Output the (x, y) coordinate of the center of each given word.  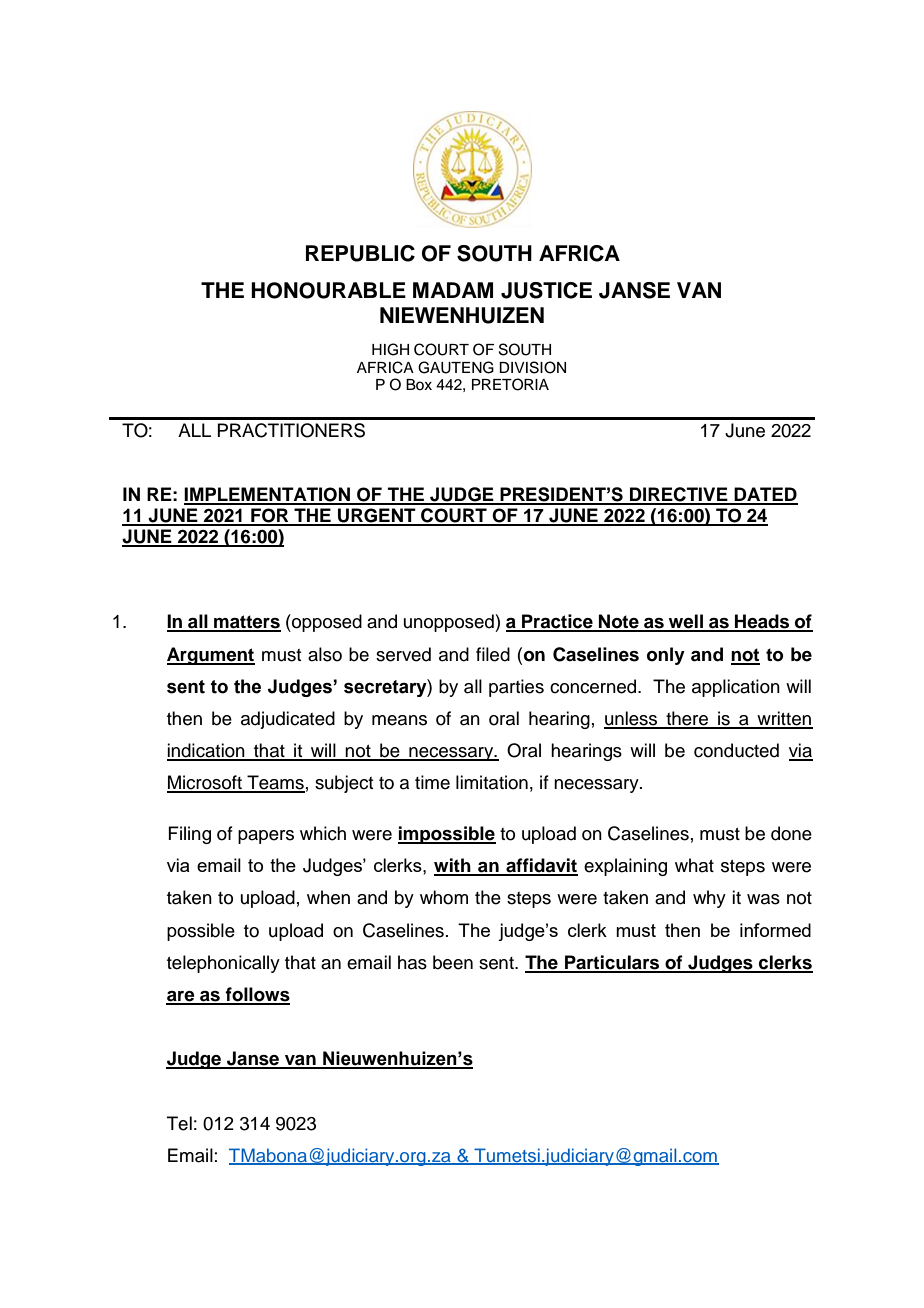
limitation (492, 782)
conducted (736, 750)
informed (775, 930)
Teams (275, 783)
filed (493, 654)
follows (257, 995)
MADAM (453, 290)
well (686, 622)
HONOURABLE (328, 290)
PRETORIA (510, 384)
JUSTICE (546, 290)
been (453, 962)
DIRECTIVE (679, 495)
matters (246, 623)
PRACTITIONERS (291, 430)
